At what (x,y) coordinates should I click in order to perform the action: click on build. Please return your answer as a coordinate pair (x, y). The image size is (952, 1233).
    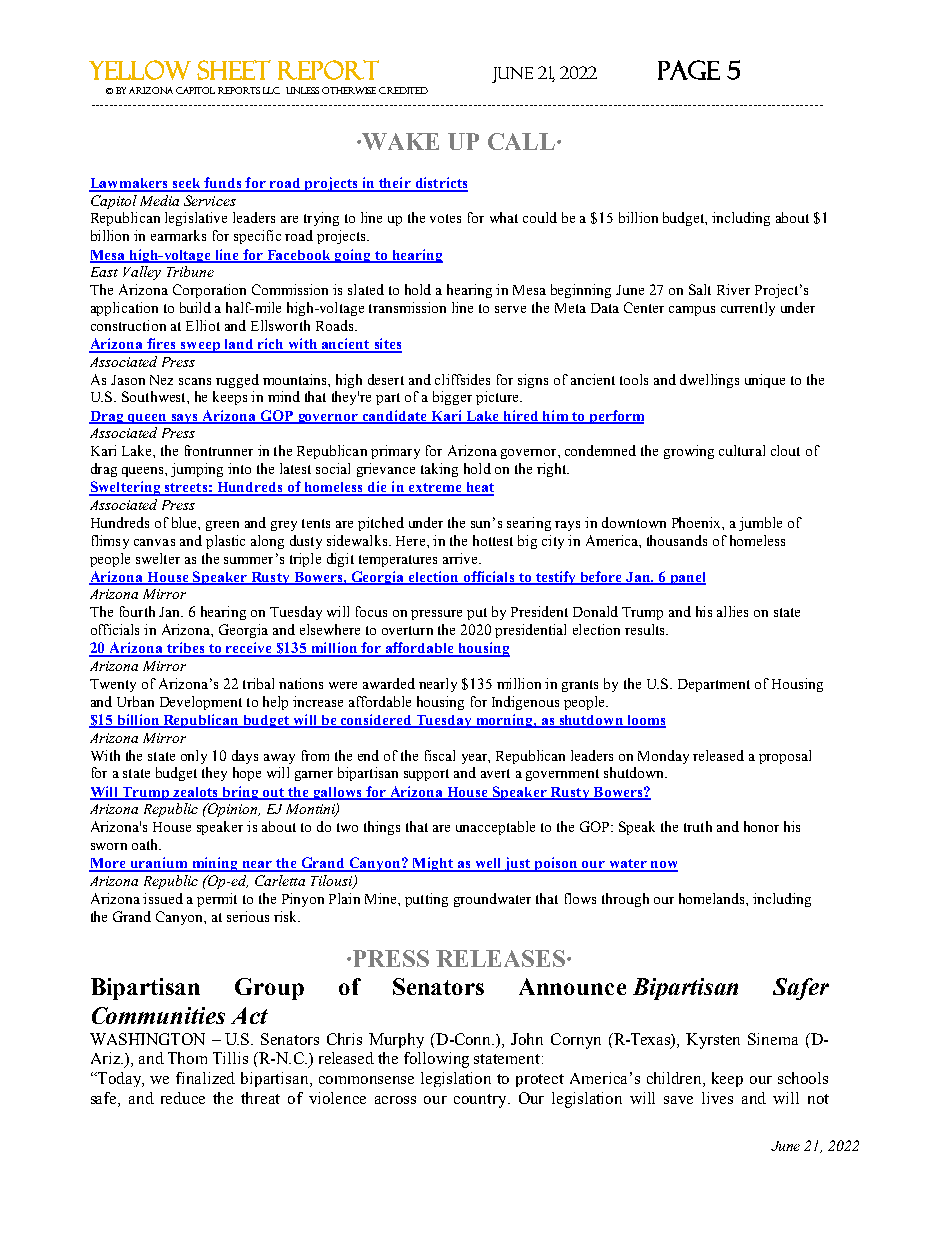
    Looking at the image, I should click on (195, 307).
